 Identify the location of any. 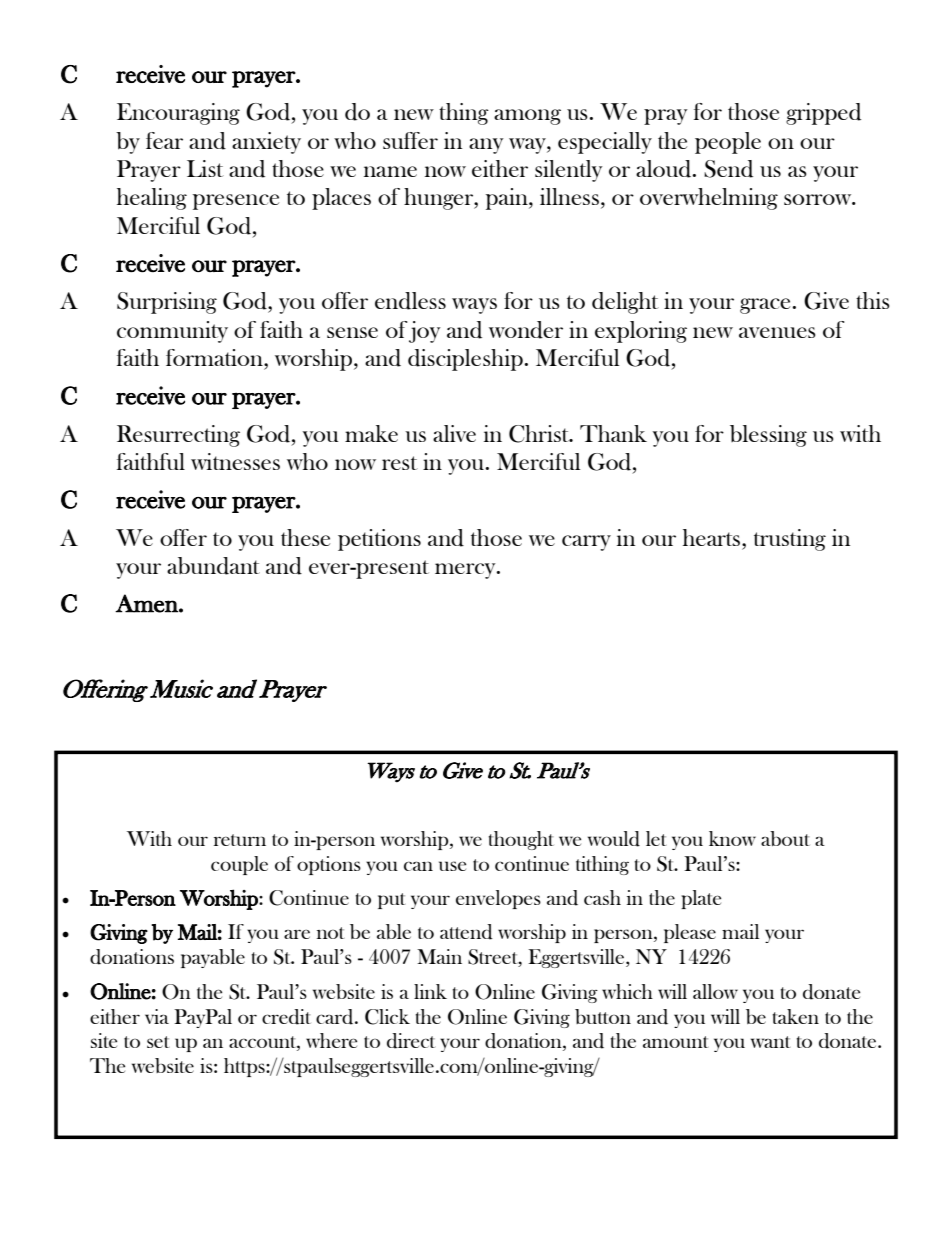
(486, 146).
